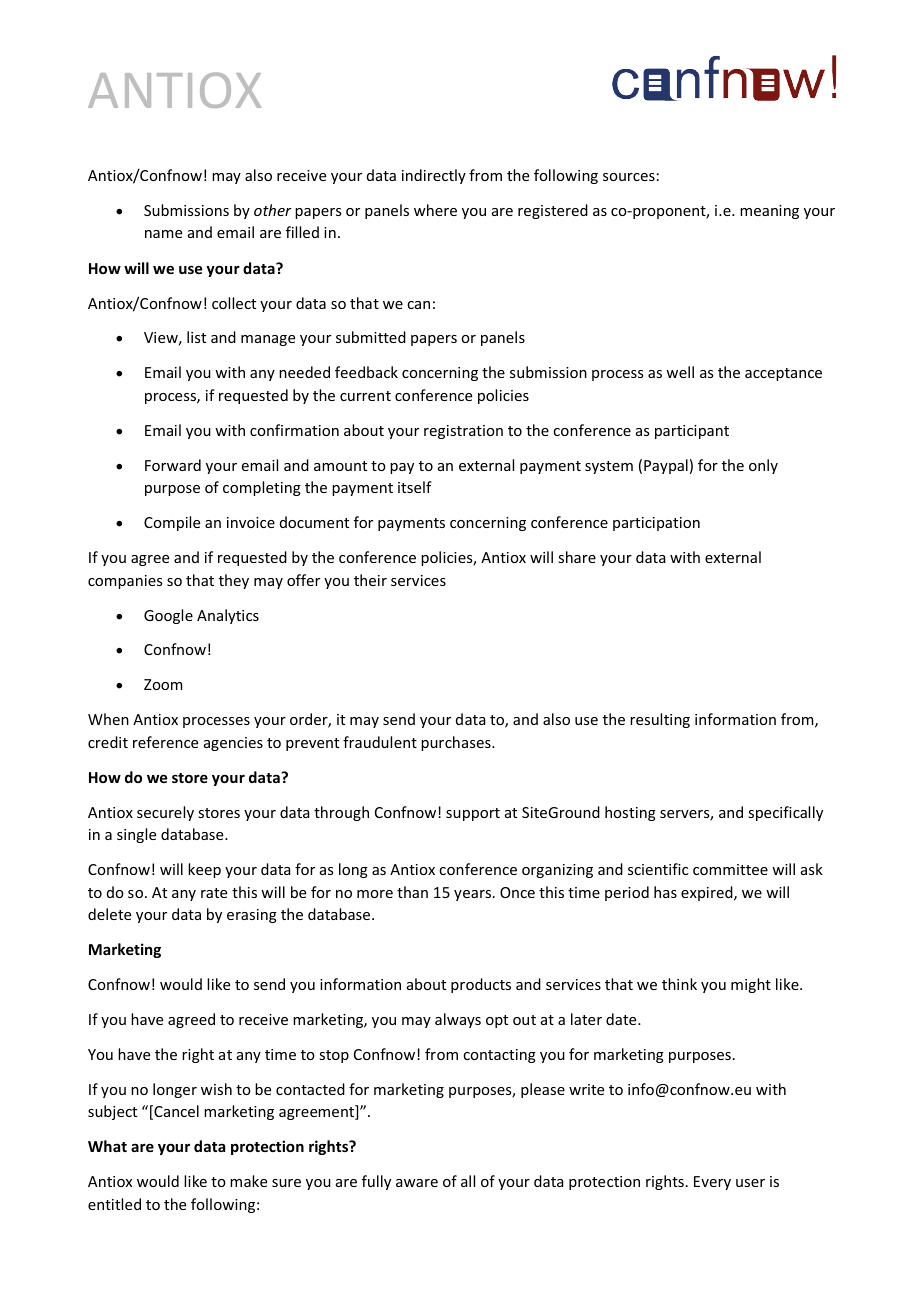 The height and width of the screenshot is (1308, 924). What do you see at coordinates (660, 720) in the screenshot?
I see `resulting` at bounding box center [660, 720].
